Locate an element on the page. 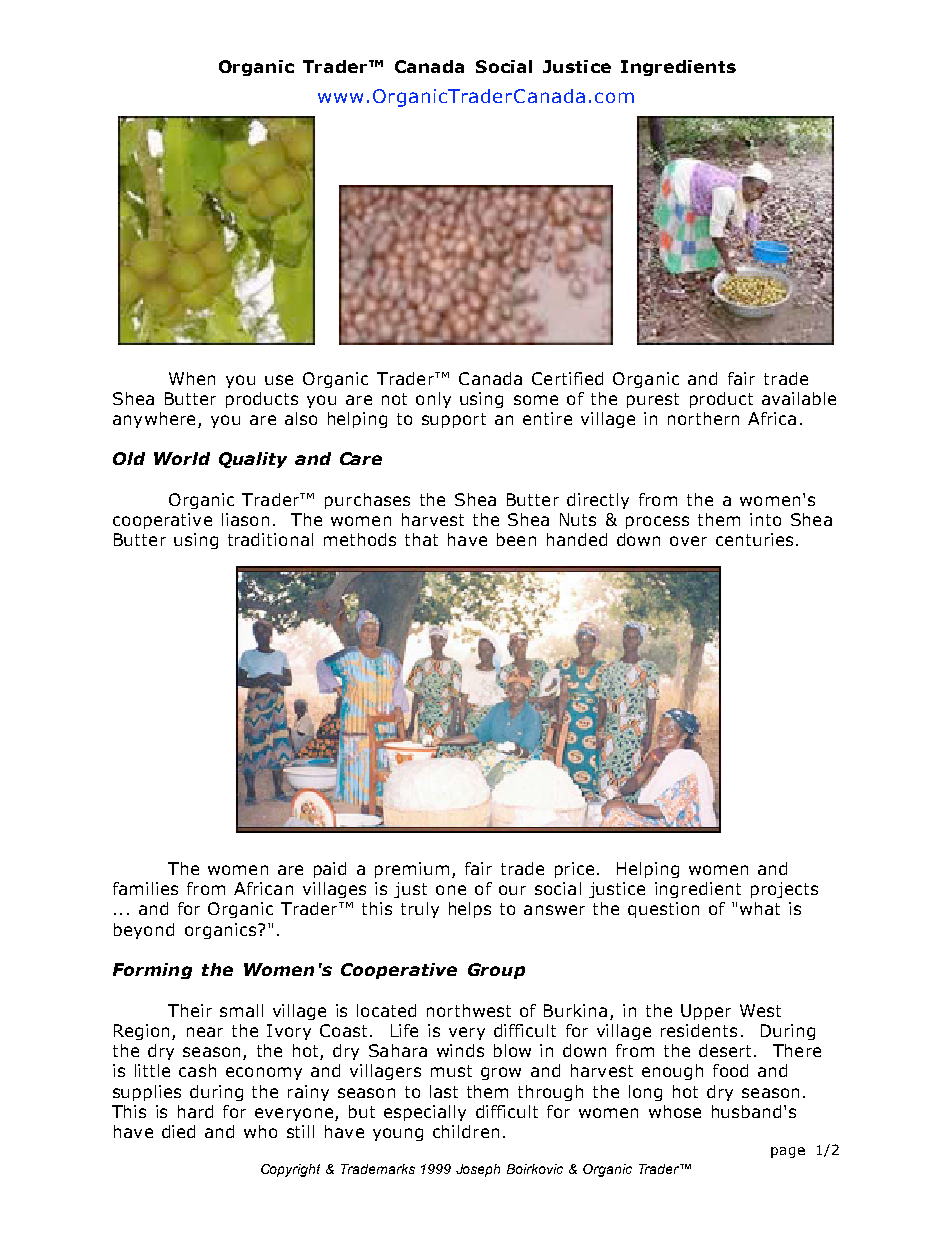 The height and width of the document is (1233, 952). died is located at coordinates (178, 1131).
